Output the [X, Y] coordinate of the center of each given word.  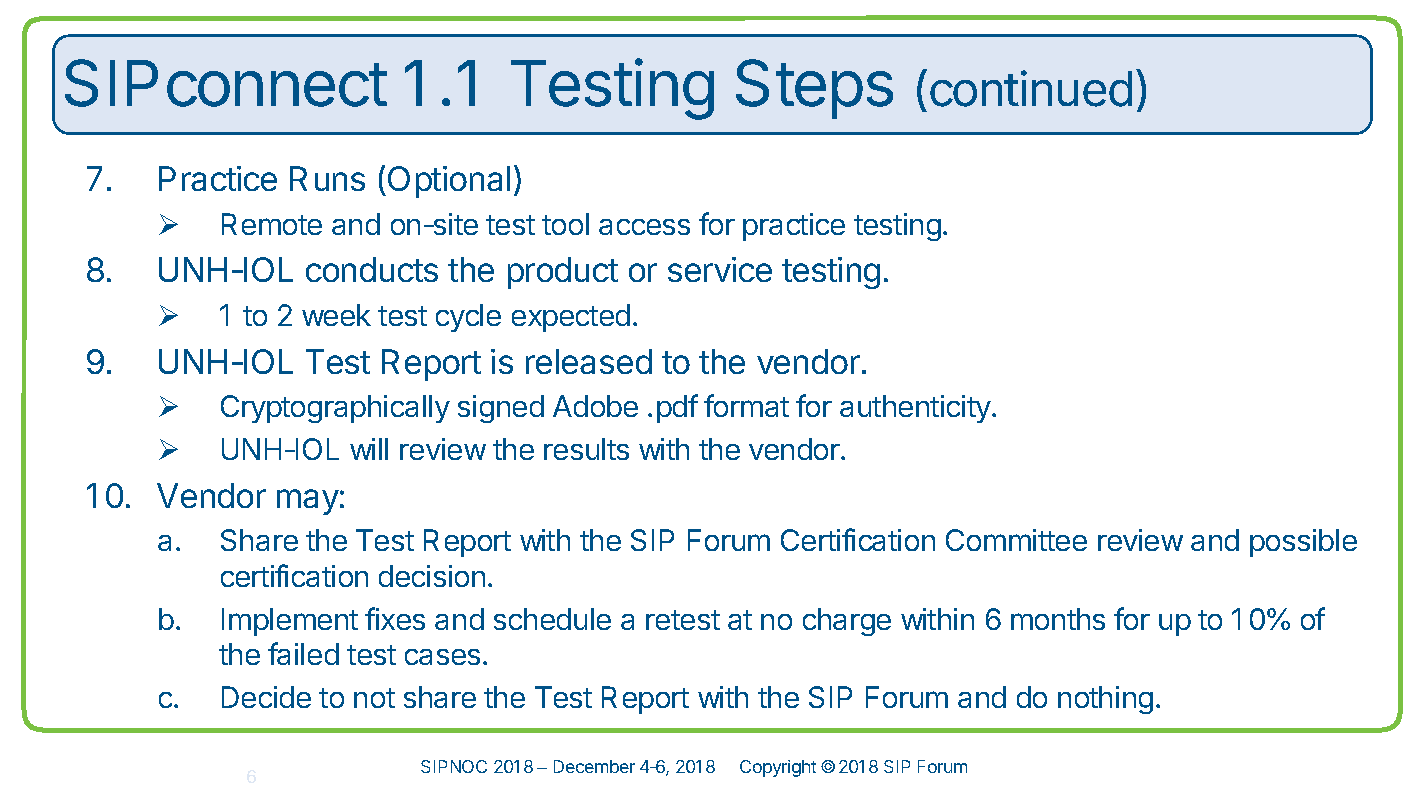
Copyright [778, 768]
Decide [266, 697]
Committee [1016, 540]
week [336, 315]
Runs [327, 178]
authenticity [916, 409]
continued [1031, 88]
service [720, 269]
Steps [814, 89]
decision [432, 576]
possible [1303, 543]
